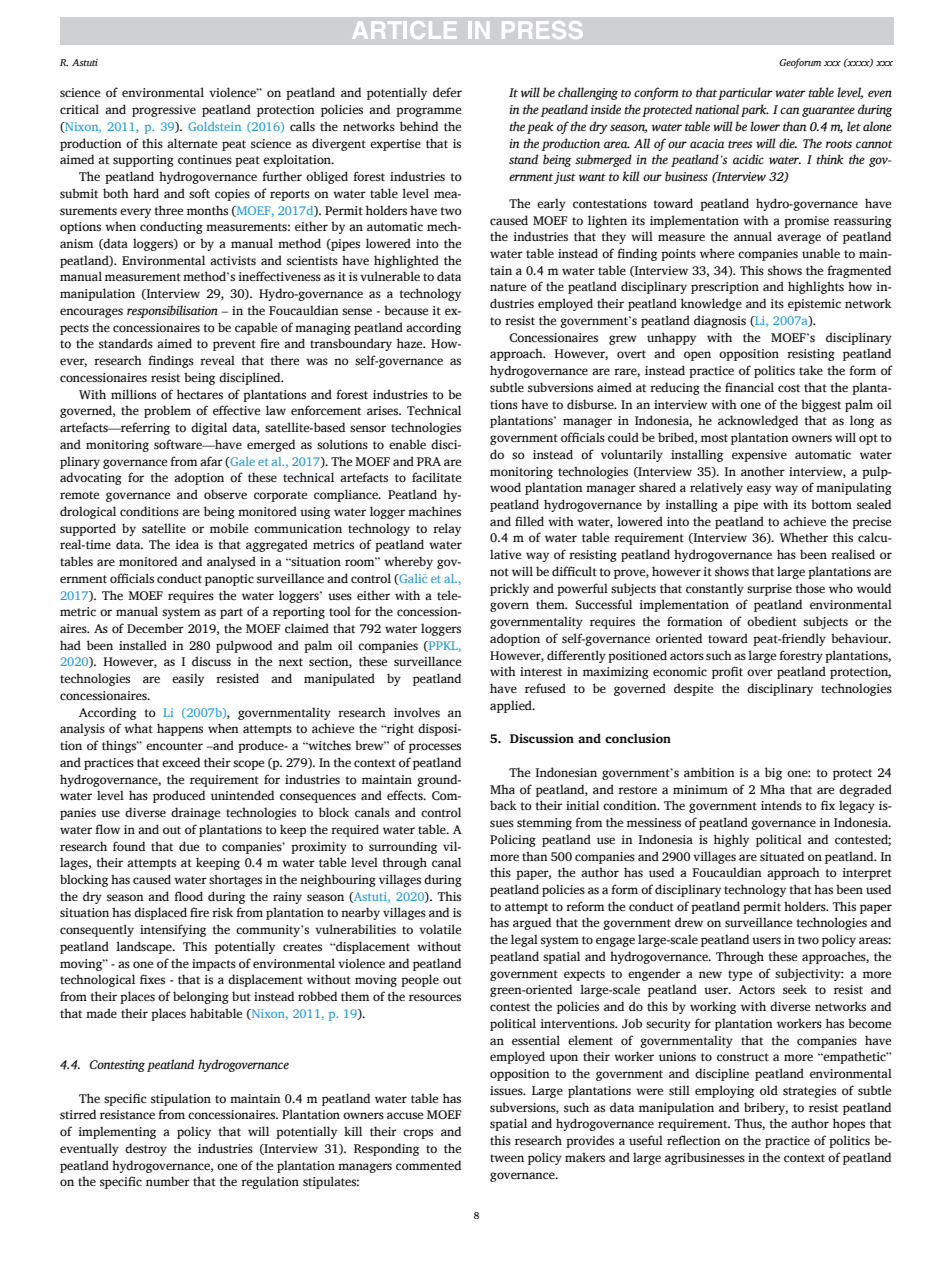  What do you see at coordinates (772, 621) in the screenshot?
I see `obedient` at bounding box center [772, 621].
